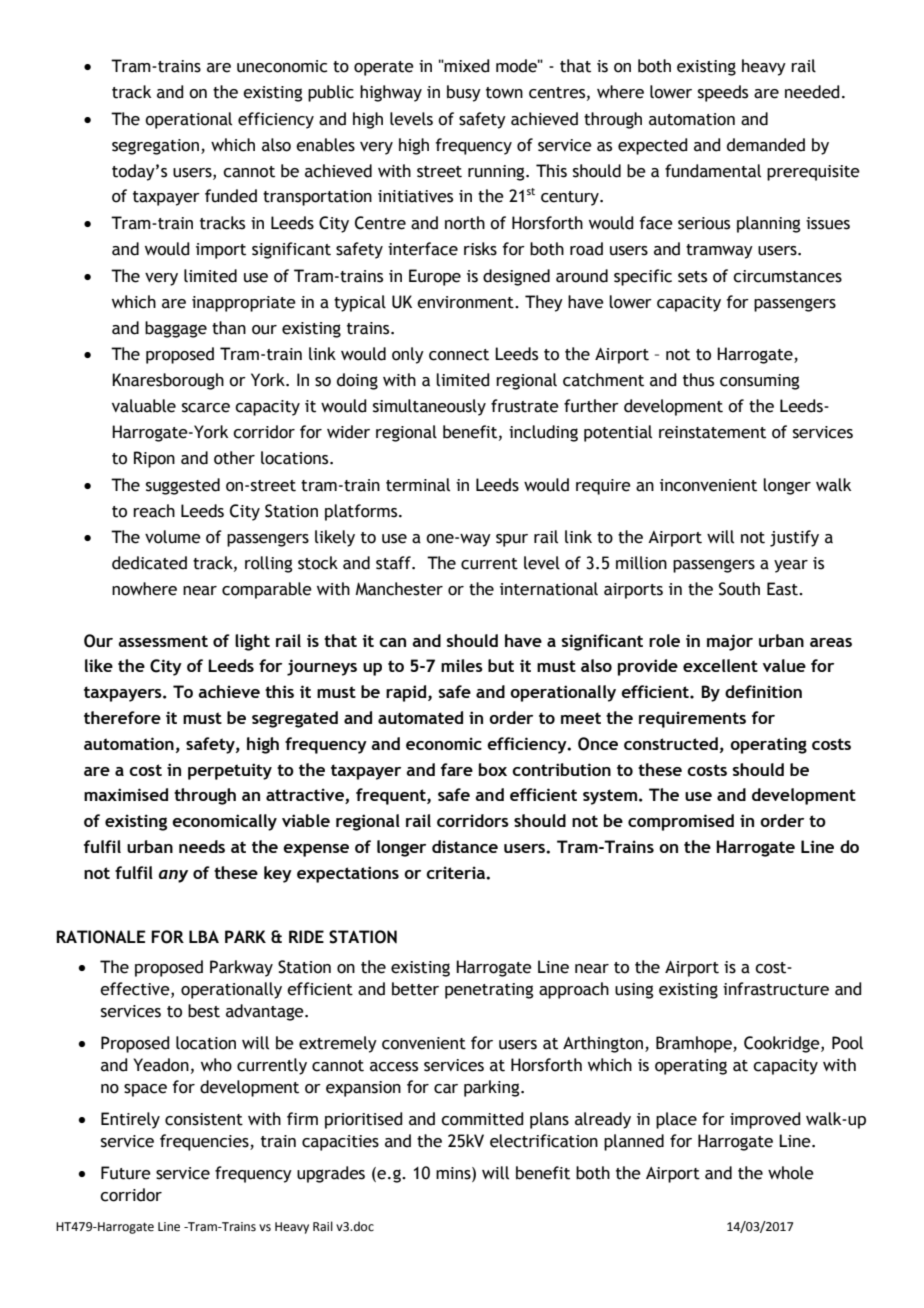 This page has width=924, height=1308. Describe the element at coordinates (776, 989) in the page. I see `infrastructure` at that location.
